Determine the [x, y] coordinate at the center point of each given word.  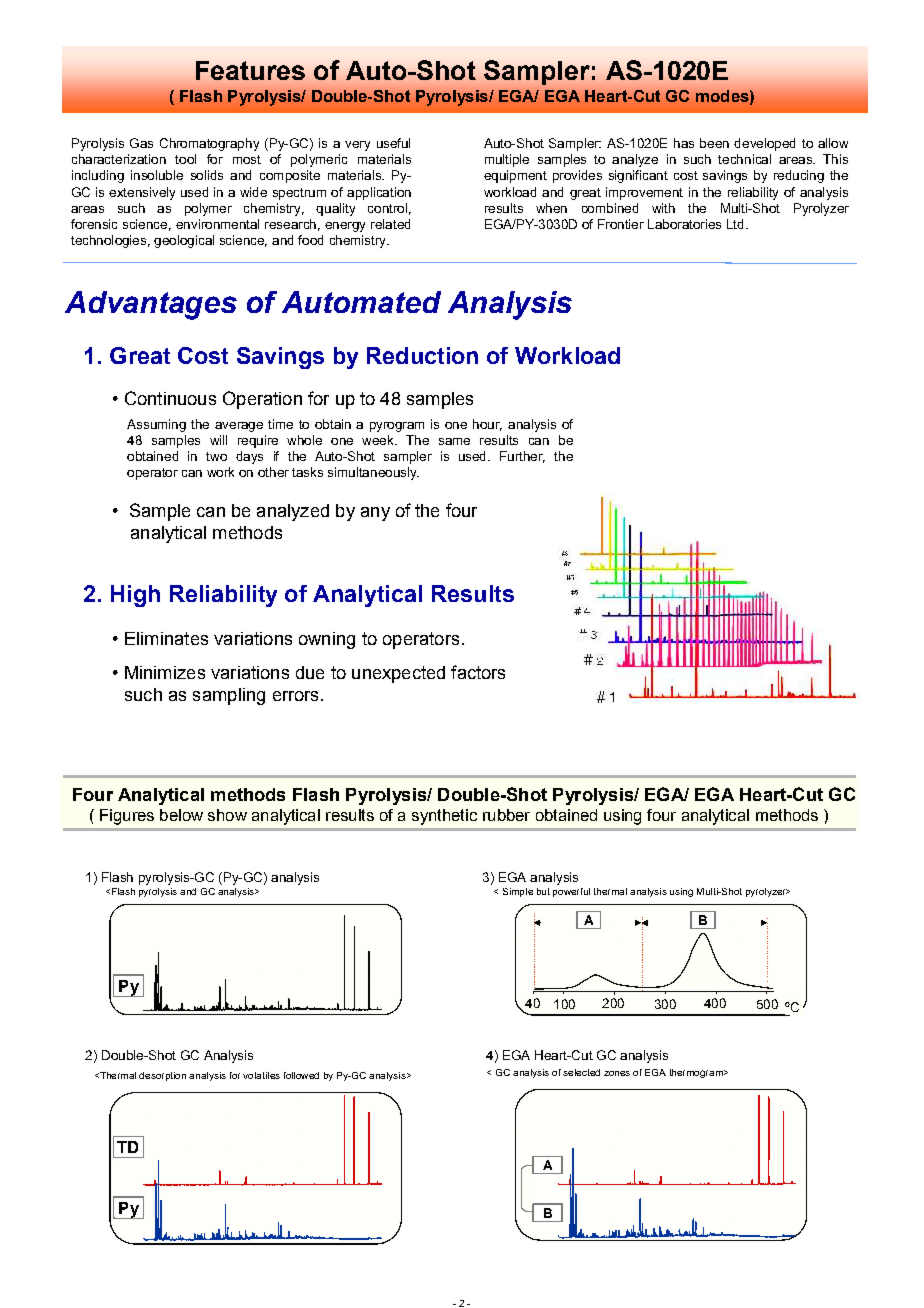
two [216, 456]
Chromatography [209, 144]
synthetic [444, 817]
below [181, 815]
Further [522, 457]
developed [764, 144]
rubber [506, 815]
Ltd [735, 224]
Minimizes [165, 672]
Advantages [151, 305]
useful [393, 143]
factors [478, 672]
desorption [162, 1076]
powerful [571, 892]
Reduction [422, 355]
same [454, 441]
